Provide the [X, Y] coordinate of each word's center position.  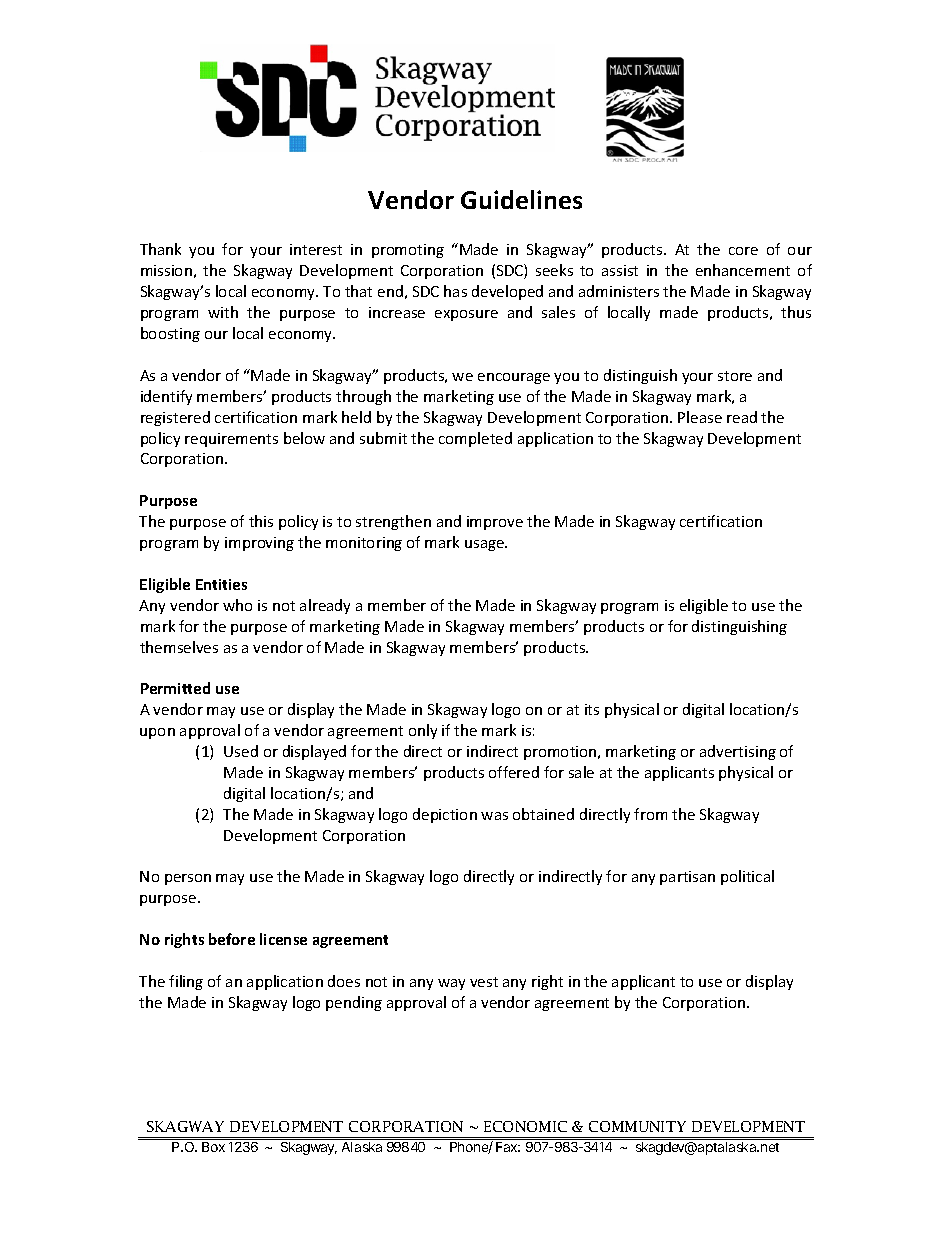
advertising [738, 752]
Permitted [175, 688]
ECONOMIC [525, 1126]
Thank [160, 249]
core [743, 251]
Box [213, 1147]
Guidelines [521, 199]
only [423, 731]
